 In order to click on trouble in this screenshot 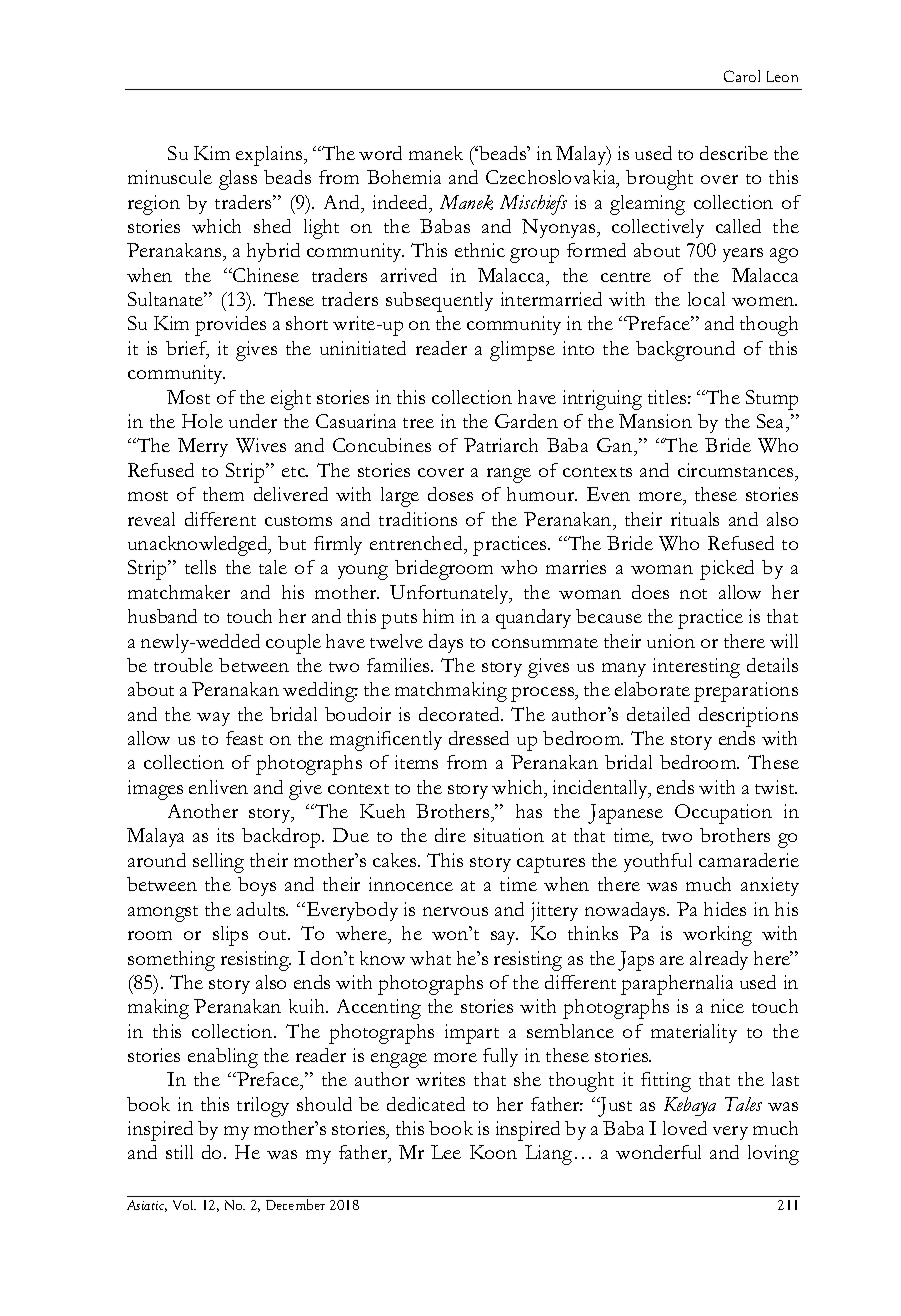, I will do `click(183, 665)`.
